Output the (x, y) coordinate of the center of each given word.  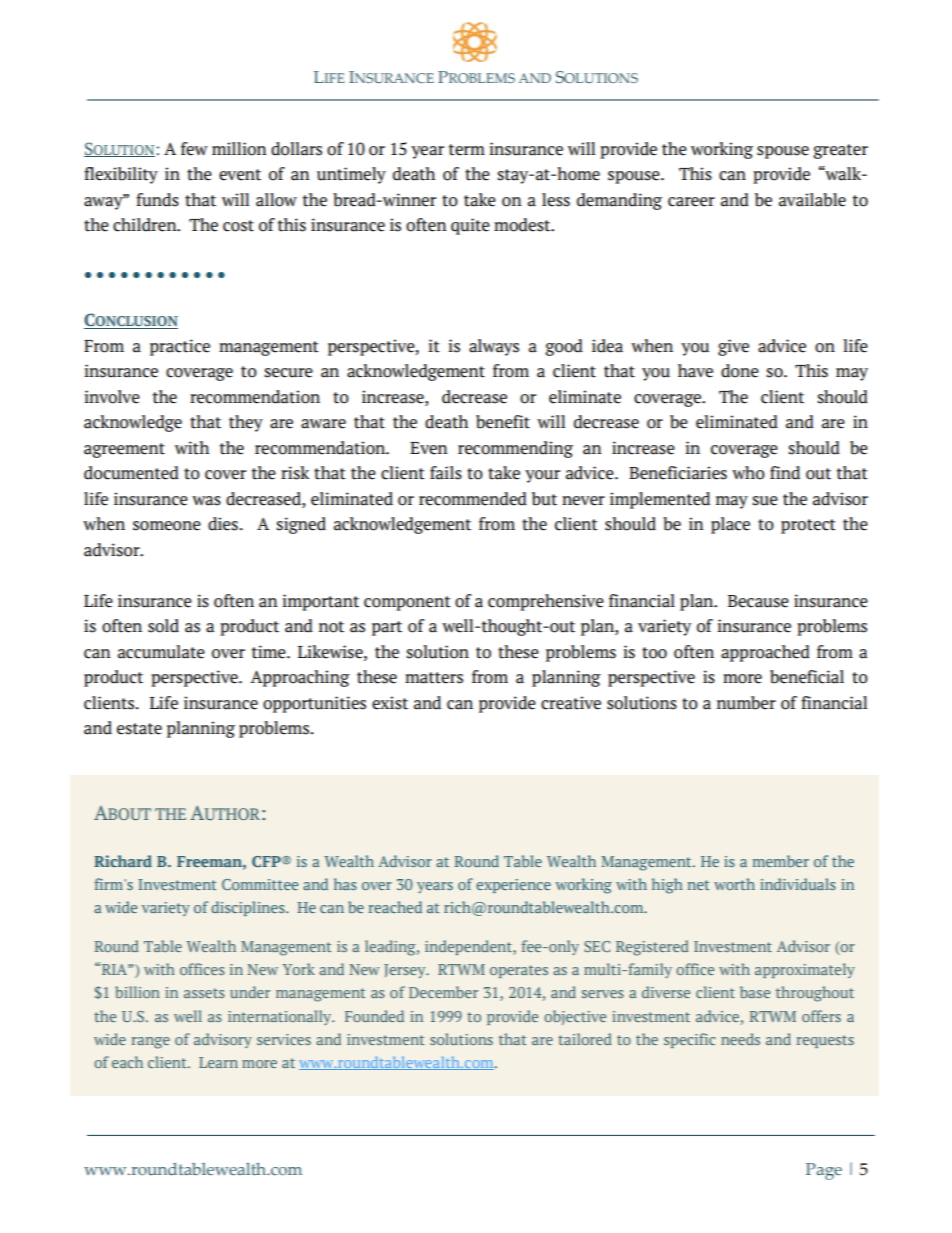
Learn (218, 1062)
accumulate (161, 652)
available (812, 200)
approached (765, 653)
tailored (585, 1039)
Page (824, 1171)
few (194, 149)
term (467, 150)
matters (434, 678)
